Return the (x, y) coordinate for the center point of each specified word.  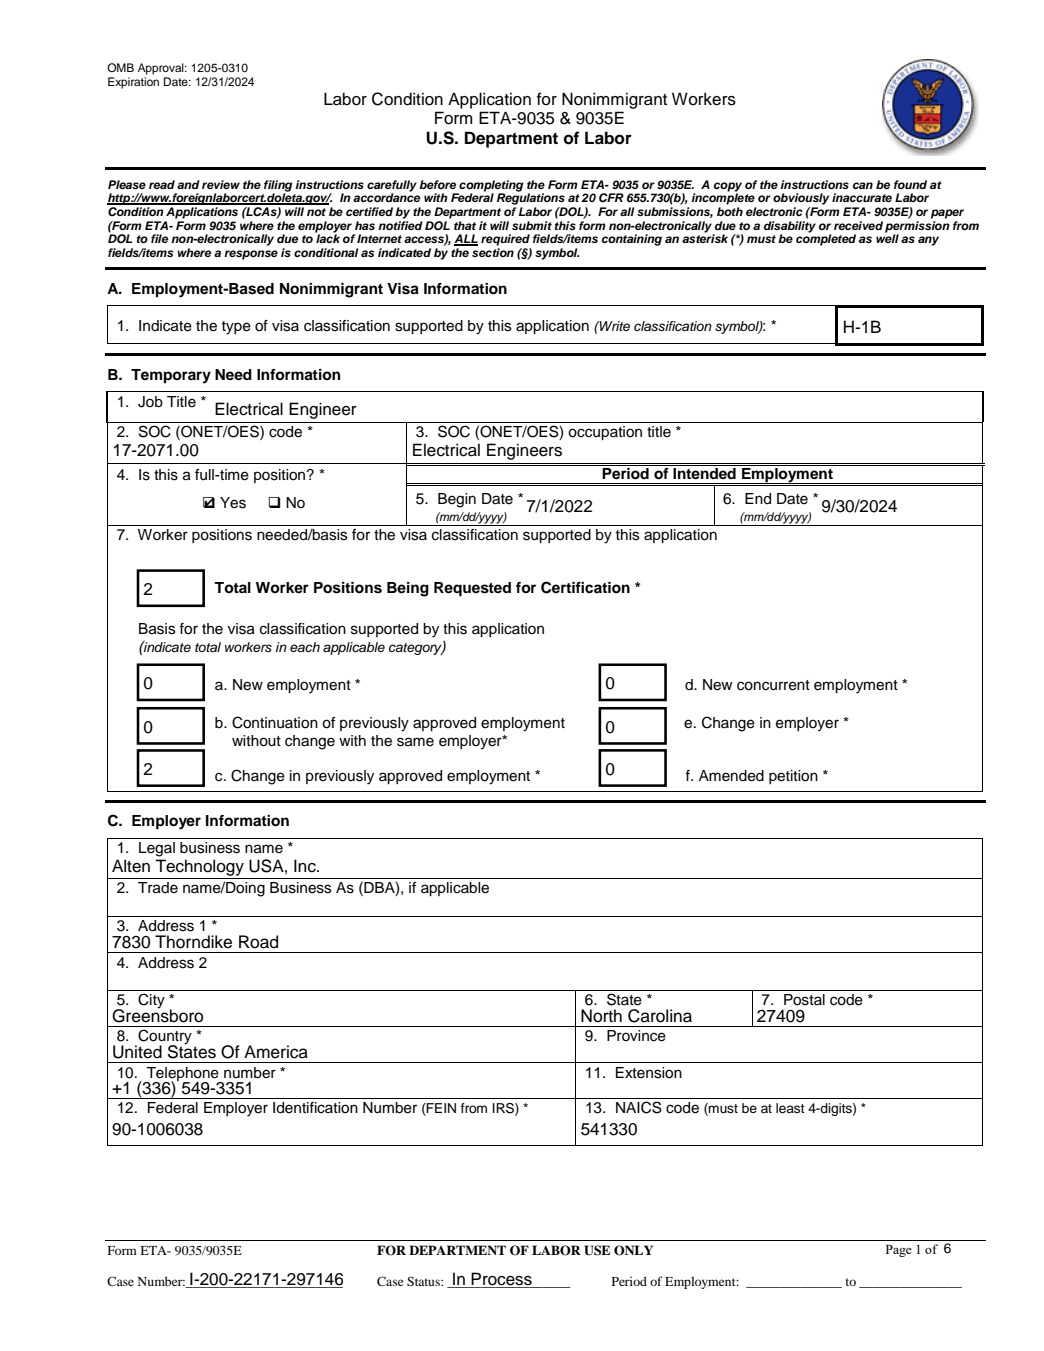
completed (826, 239)
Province (636, 1036)
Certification (585, 587)
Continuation (275, 722)
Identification (315, 1108)
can (863, 185)
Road (258, 942)
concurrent (773, 685)
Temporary (171, 376)
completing (490, 187)
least (790, 1108)
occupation (605, 433)
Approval (162, 69)
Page (899, 1250)
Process (502, 1280)
